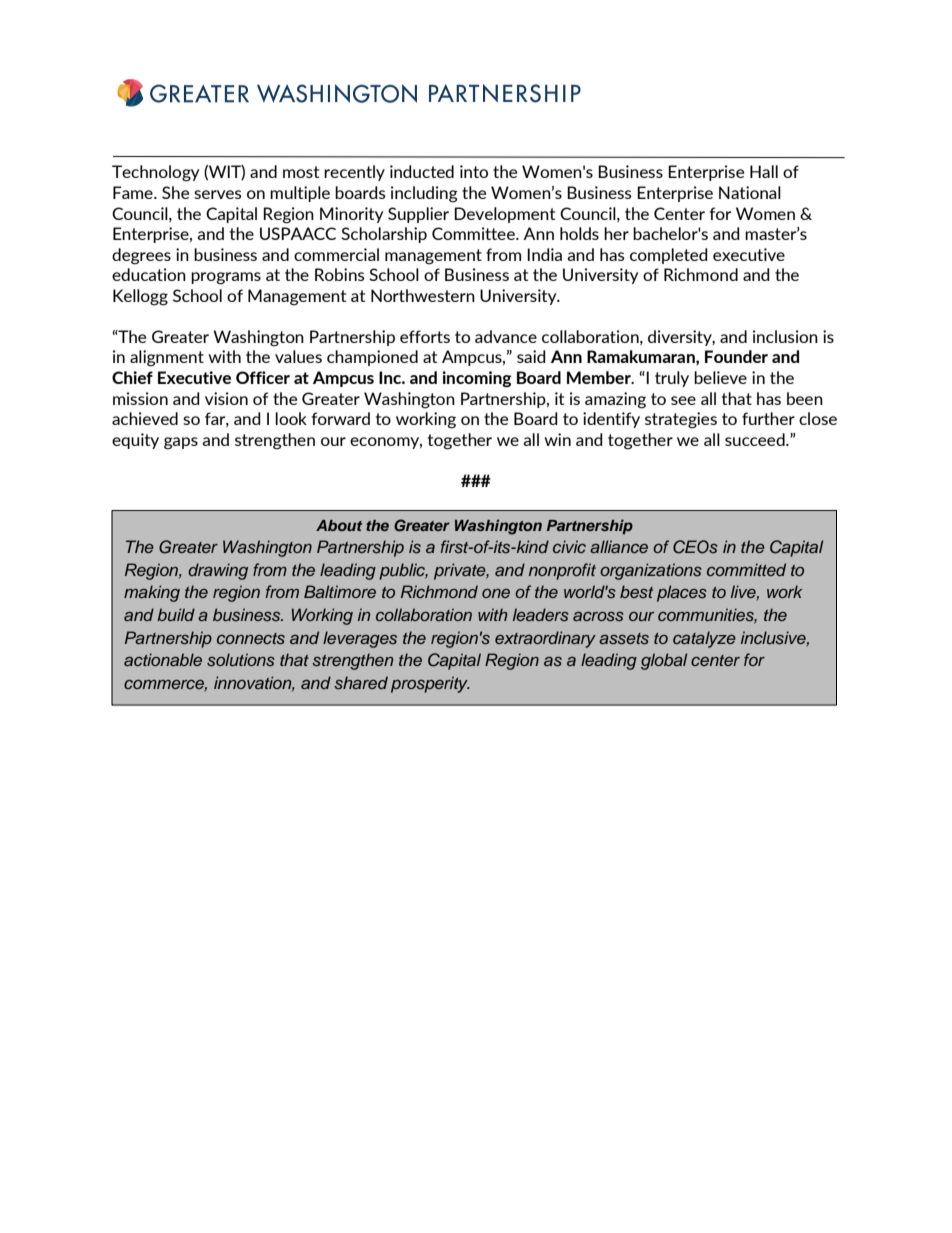 This page has height=1233, width=952. I want to click on drawing, so click(218, 571).
